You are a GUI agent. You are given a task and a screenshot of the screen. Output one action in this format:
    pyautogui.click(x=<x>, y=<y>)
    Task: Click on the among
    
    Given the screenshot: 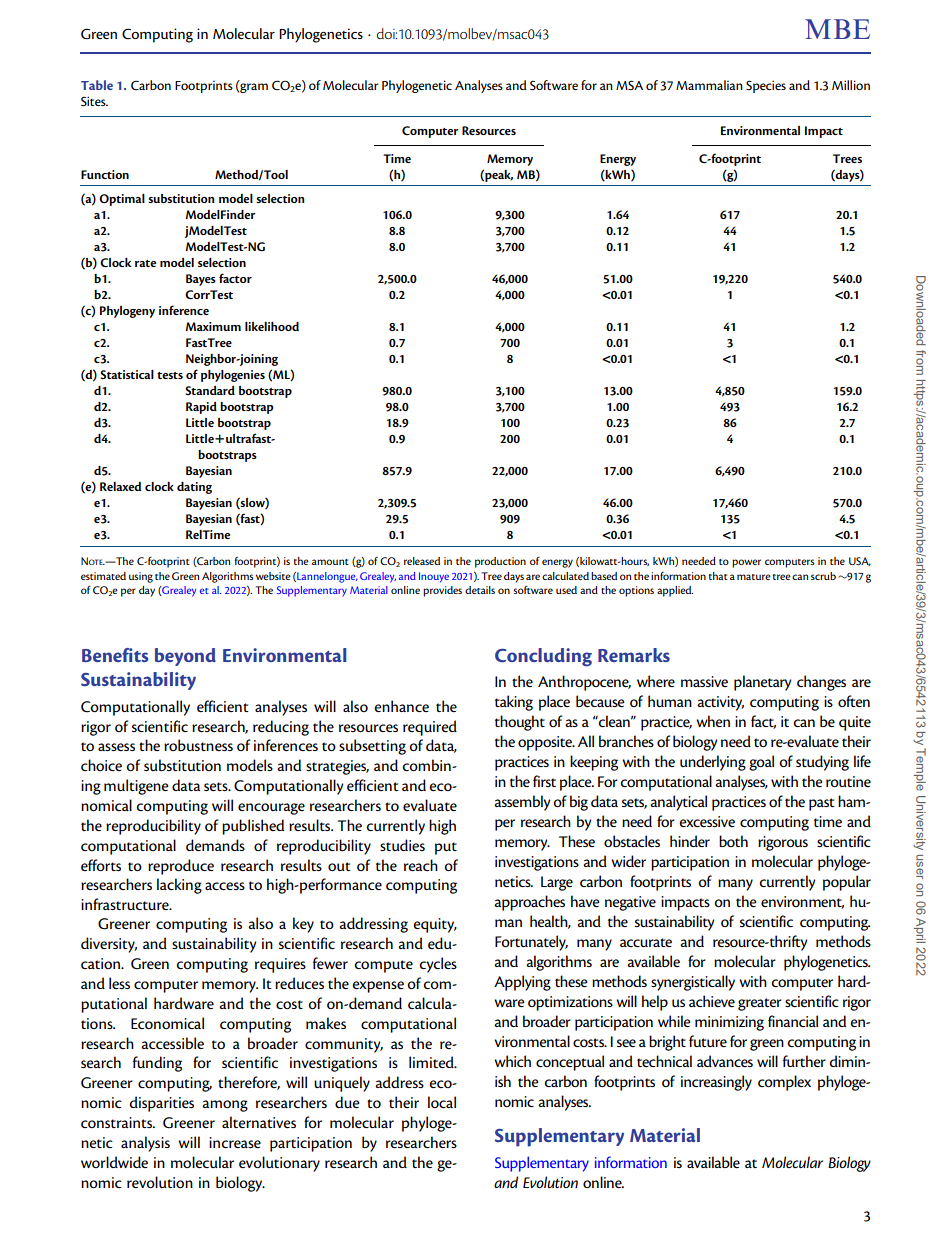 What is the action you would take?
    pyautogui.click(x=225, y=1106)
